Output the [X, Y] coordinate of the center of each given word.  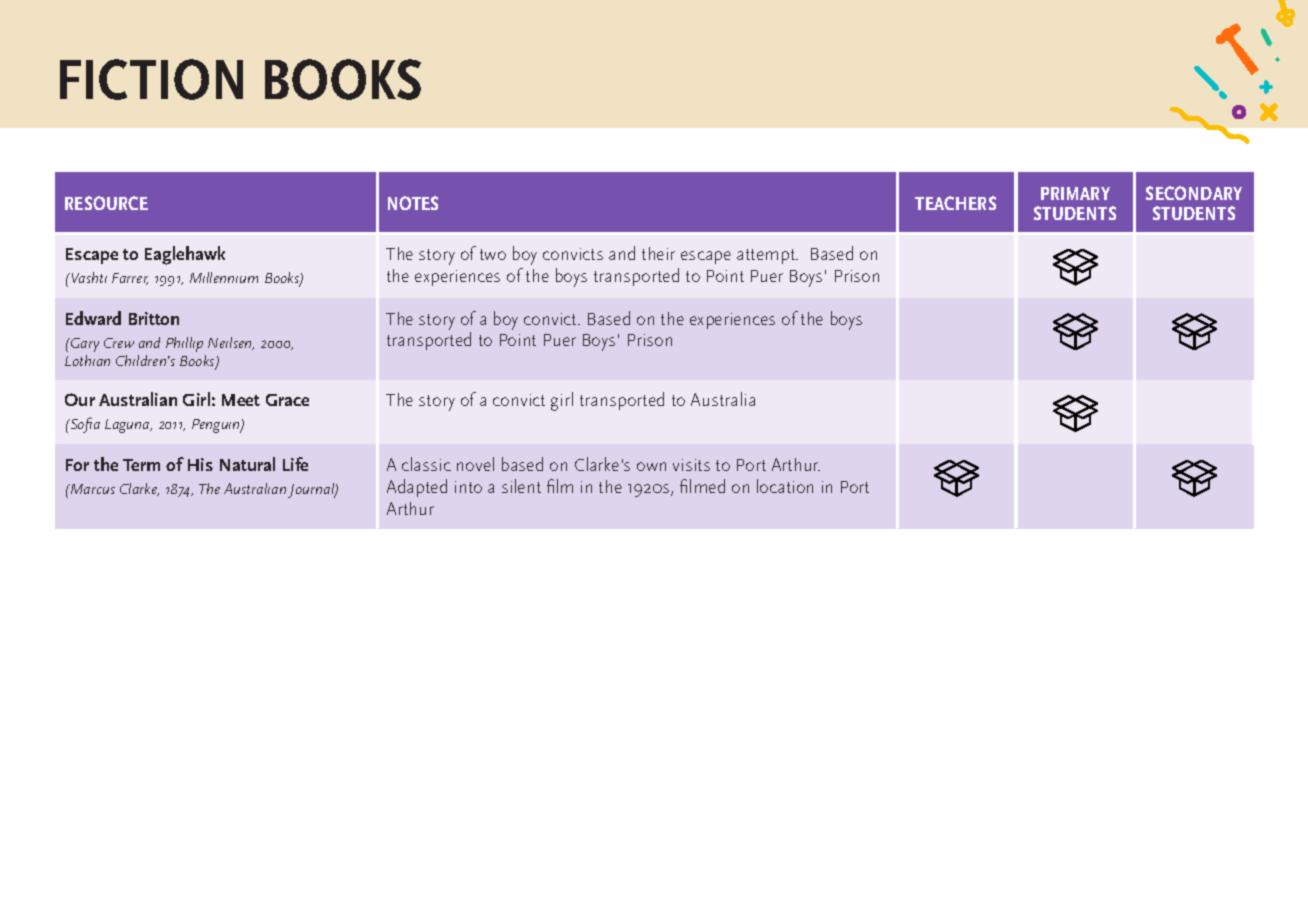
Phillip [184, 344]
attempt [767, 256]
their [658, 253]
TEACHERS [955, 203]
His [200, 464]
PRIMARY [1075, 193]
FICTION [151, 79]
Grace [287, 400]
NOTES [413, 203]
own [651, 466]
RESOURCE [106, 203]
